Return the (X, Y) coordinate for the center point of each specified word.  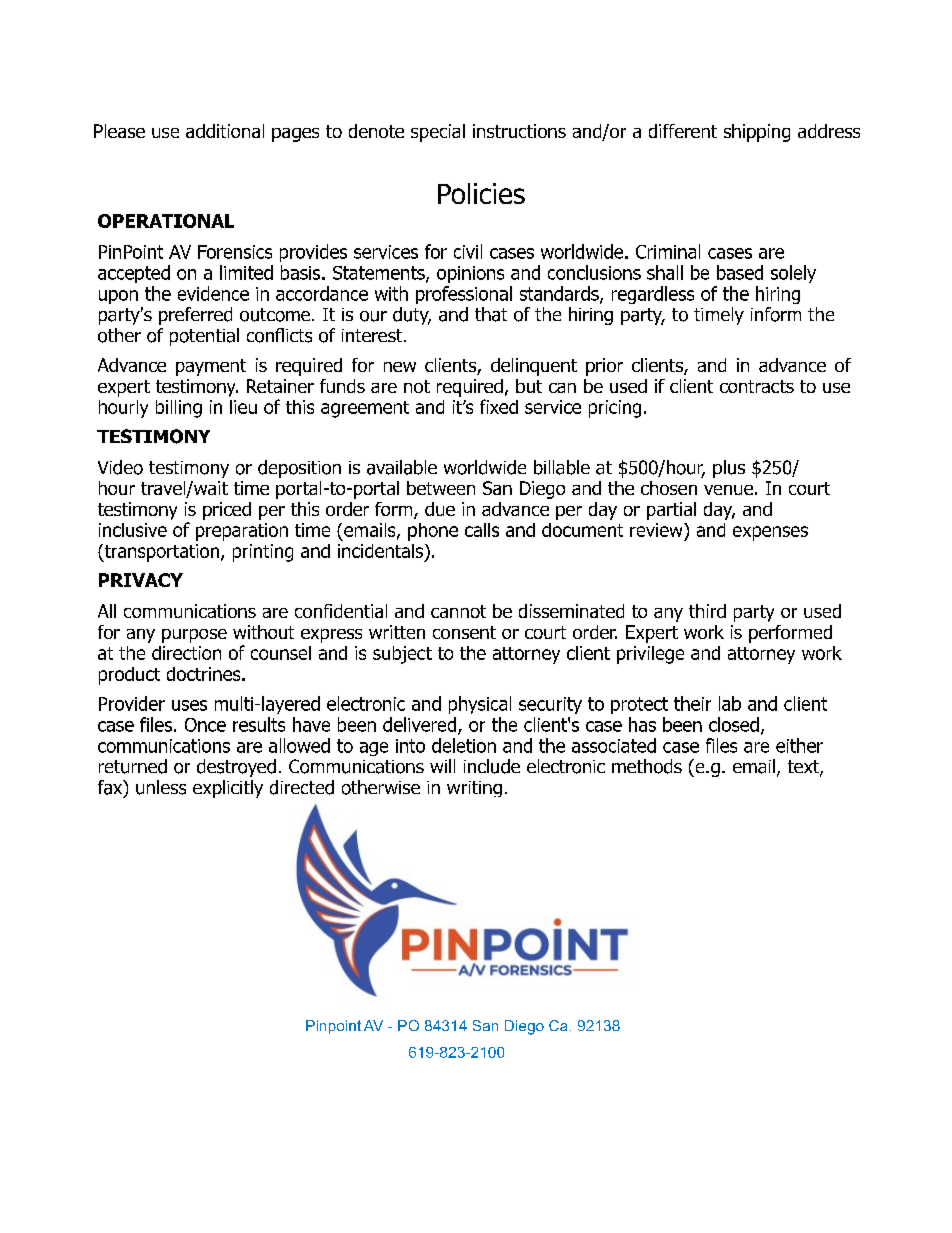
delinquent (534, 367)
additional (225, 131)
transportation (160, 553)
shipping (757, 133)
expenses (770, 533)
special (438, 133)
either (799, 745)
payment (211, 367)
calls (482, 530)
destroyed (236, 768)
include (492, 766)
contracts (757, 386)
